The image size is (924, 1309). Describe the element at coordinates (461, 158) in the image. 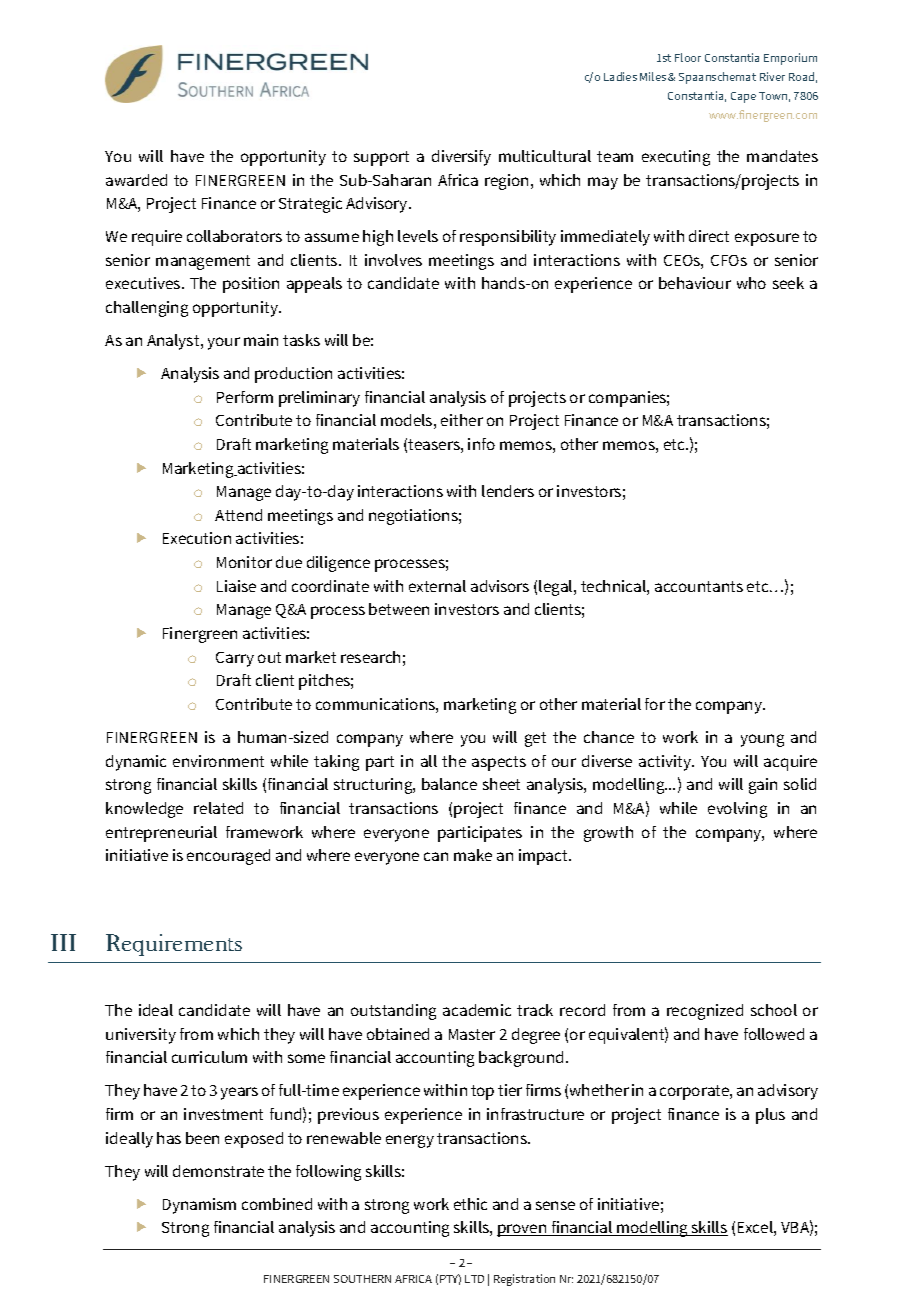

I see `diversify` at that location.
